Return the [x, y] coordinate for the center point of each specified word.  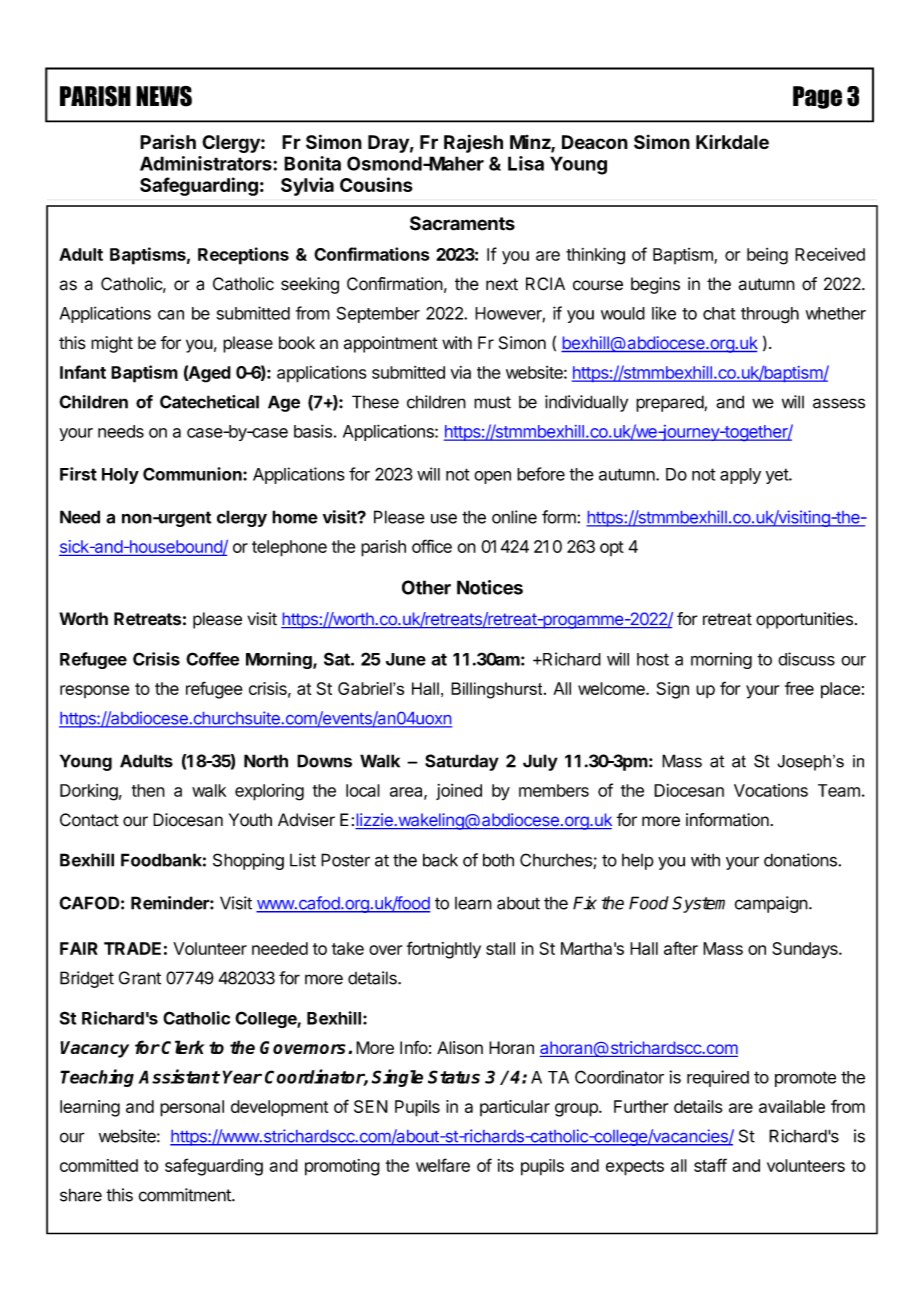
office [432, 546]
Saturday [462, 762]
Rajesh [473, 143]
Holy [120, 476]
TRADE [132, 948]
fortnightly [444, 950]
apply [740, 476]
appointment [391, 344]
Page [817, 97]
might [112, 344]
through [770, 315]
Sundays [806, 950]
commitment [185, 1195]
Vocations [771, 790]
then [148, 790]
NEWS [164, 96]
